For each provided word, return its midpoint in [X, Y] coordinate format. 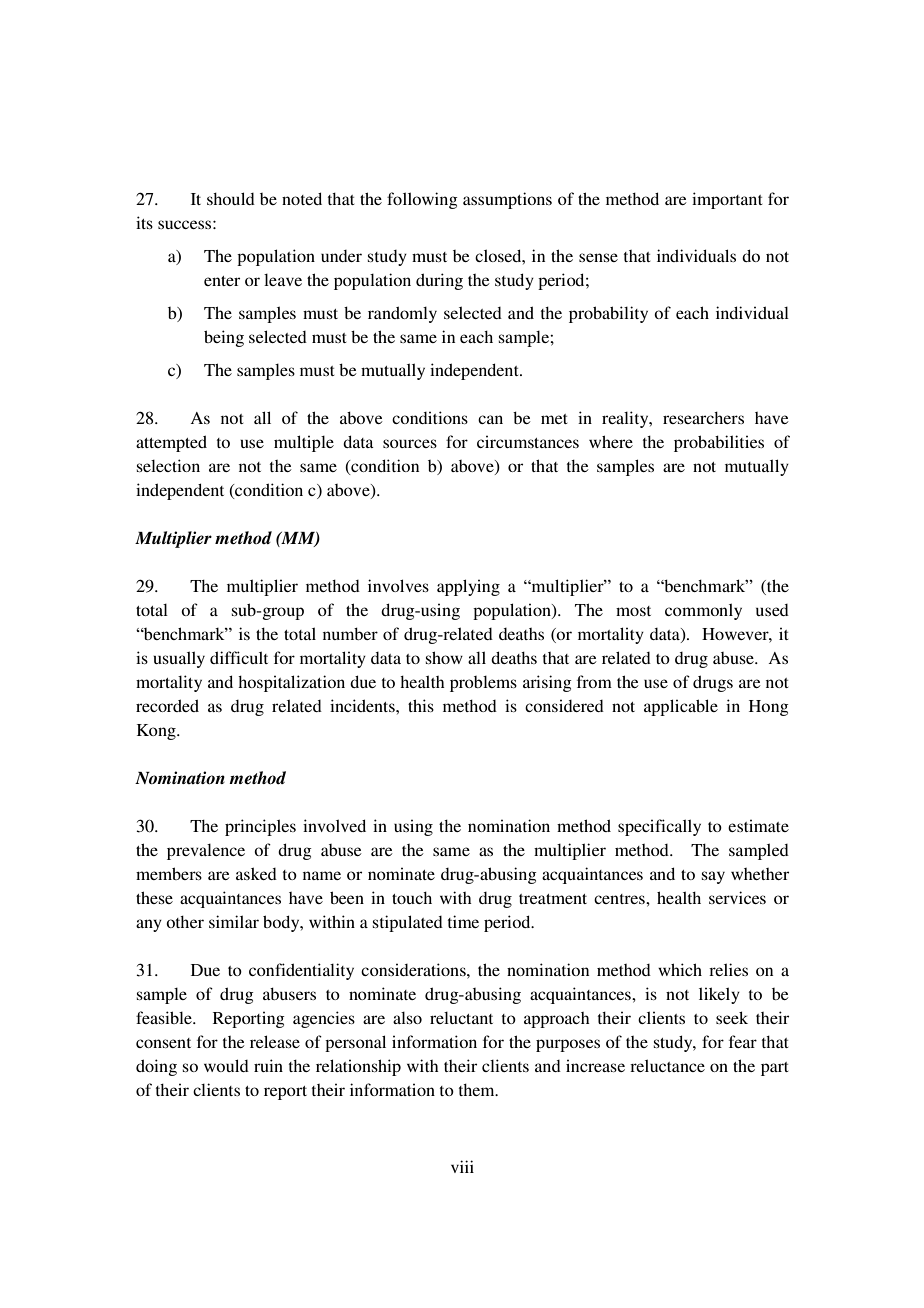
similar [234, 921]
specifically [659, 827]
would [226, 1065]
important [727, 200]
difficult [239, 657]
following [422, 200]
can [490, 419]
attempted [171, 443]
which [680, 969]
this [421, 705]
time [463, 921]
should [231, 198]
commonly [703, 611]
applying [468, 587]
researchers [703, 418]
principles [260, 827]
